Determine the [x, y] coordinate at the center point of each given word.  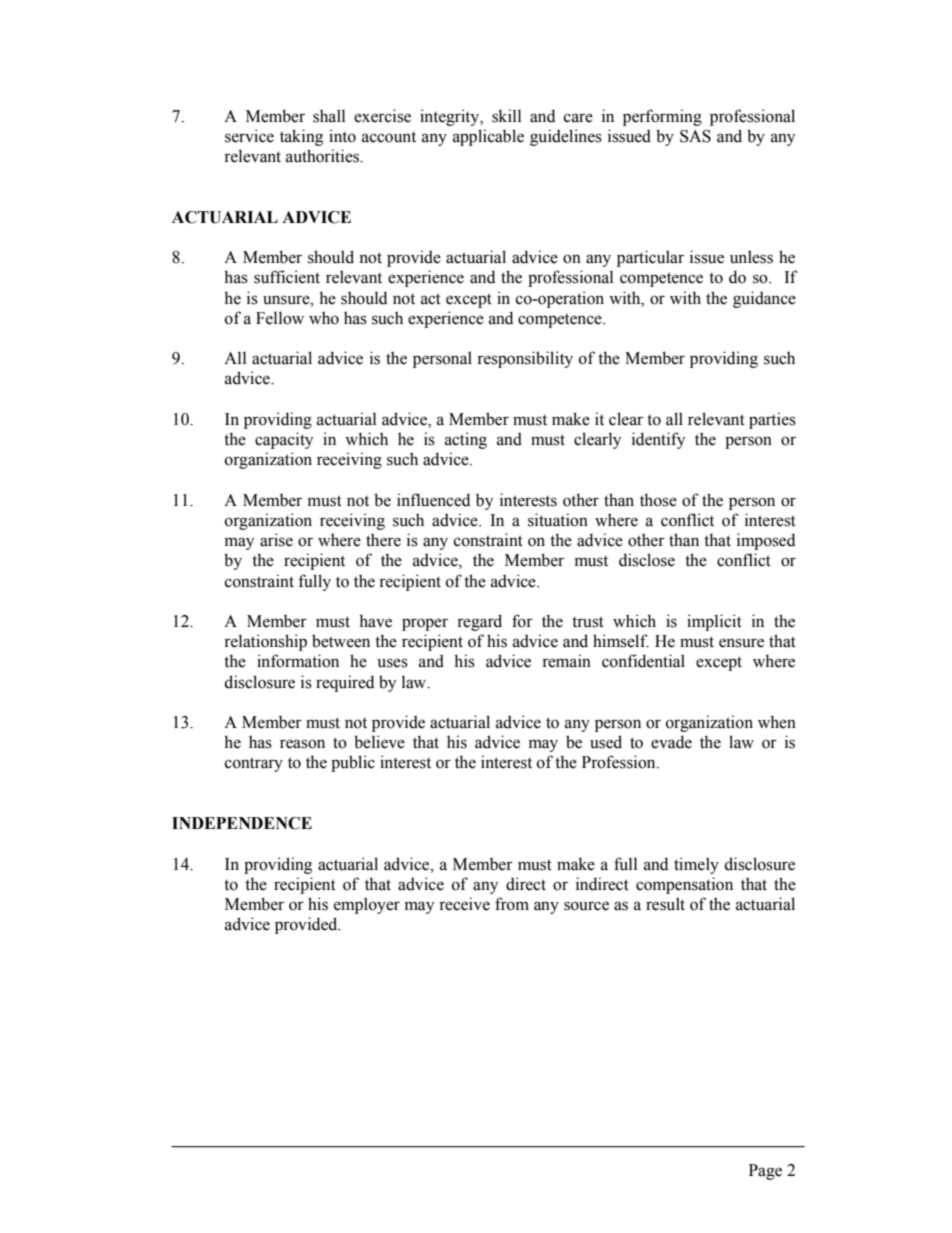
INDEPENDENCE [242, 823]
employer [367, 905]
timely [696, 865]
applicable [488, 137]
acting [466, 440]
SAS [695, 136]
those [658, 500]
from [512, 904]
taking [301, 137]
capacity [284, 440]
